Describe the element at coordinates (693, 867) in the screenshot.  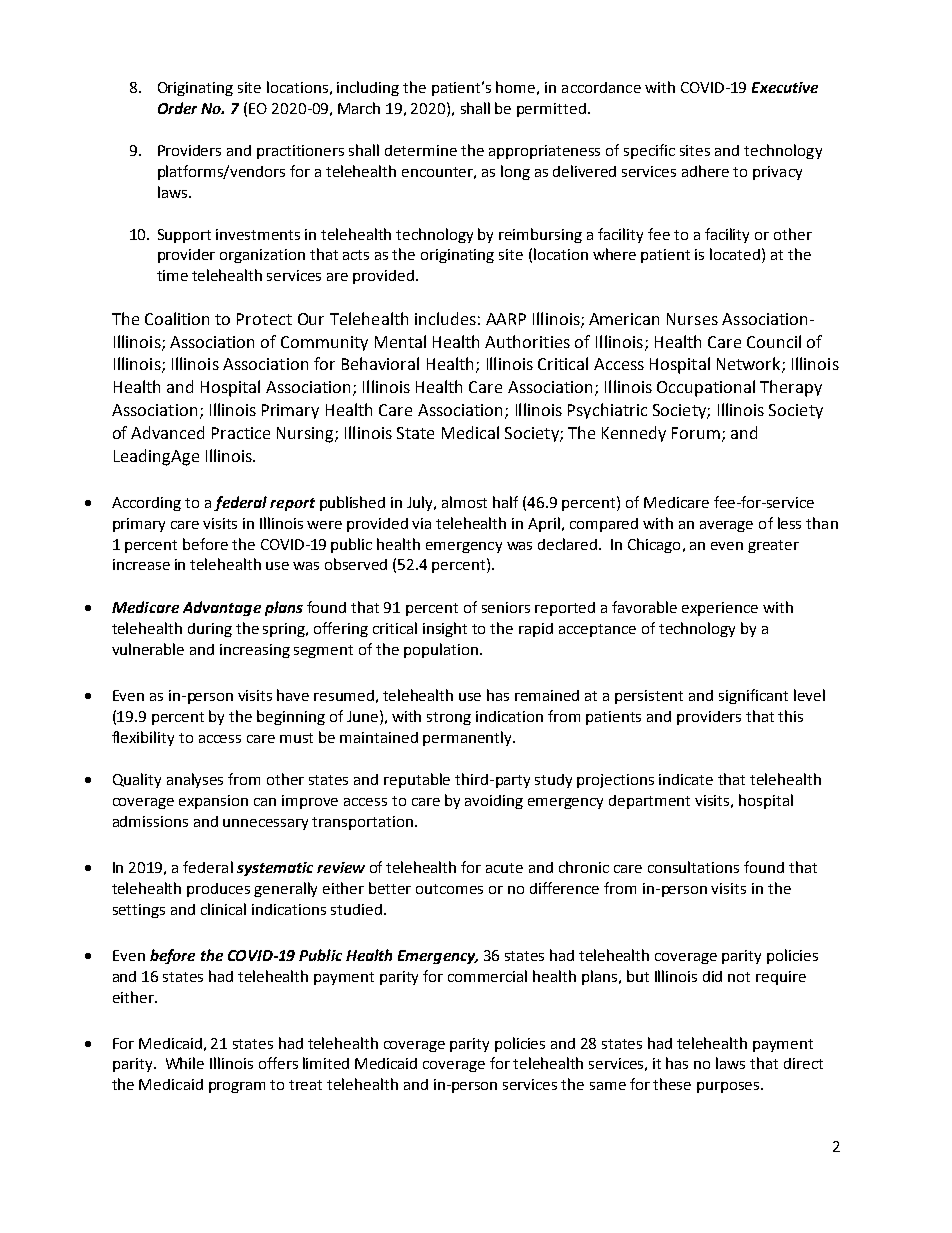
I see `consultations` at that location.
